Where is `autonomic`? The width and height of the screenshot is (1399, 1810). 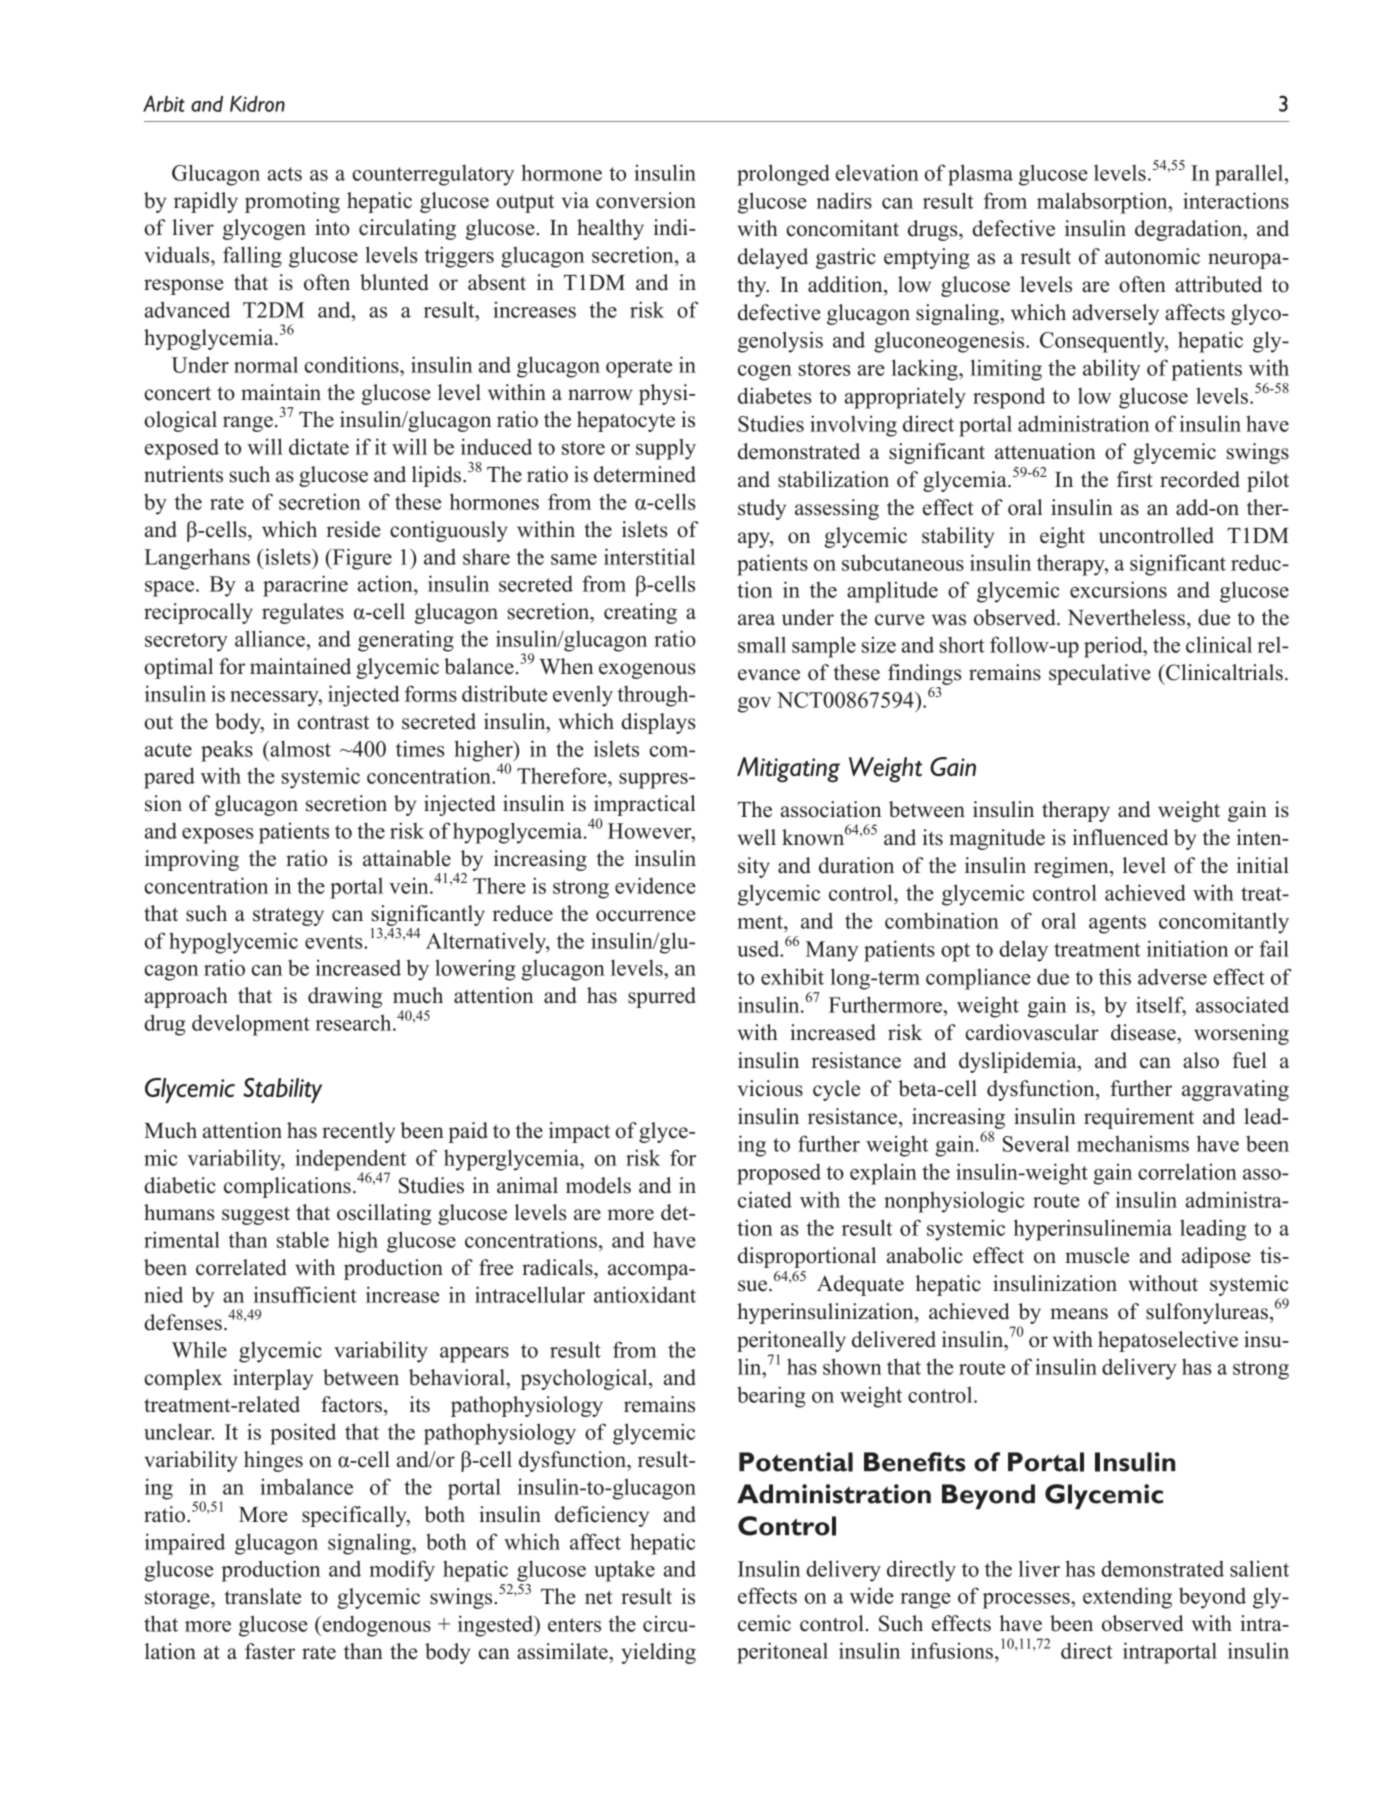 autonomic is located at coordinates (1152, 256).
